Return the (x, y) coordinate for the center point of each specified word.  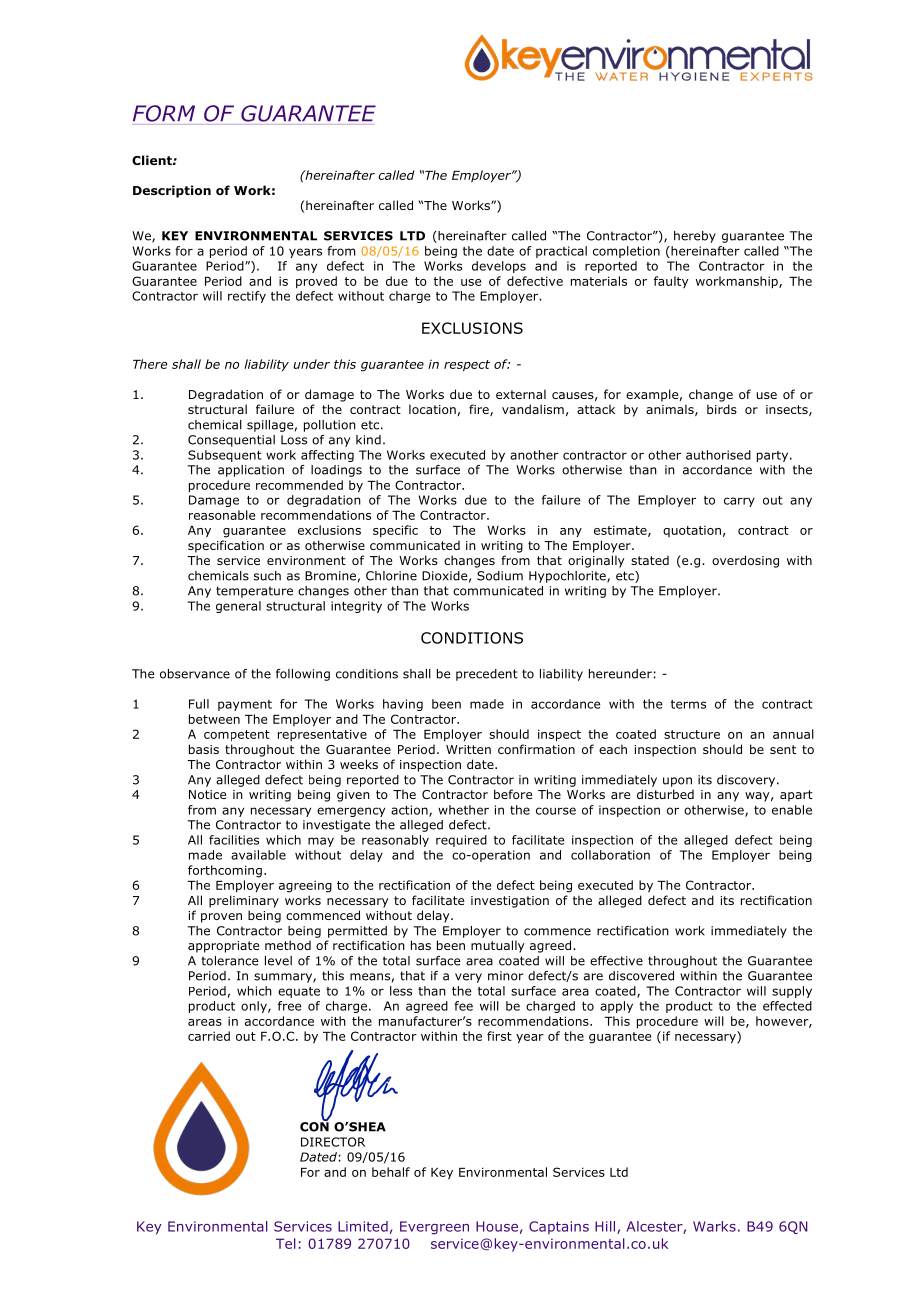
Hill (606, 1227)
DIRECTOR (333, 1142)
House (497, 1226)
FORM (164, 113)
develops (499, 267)
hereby (695, 237)
